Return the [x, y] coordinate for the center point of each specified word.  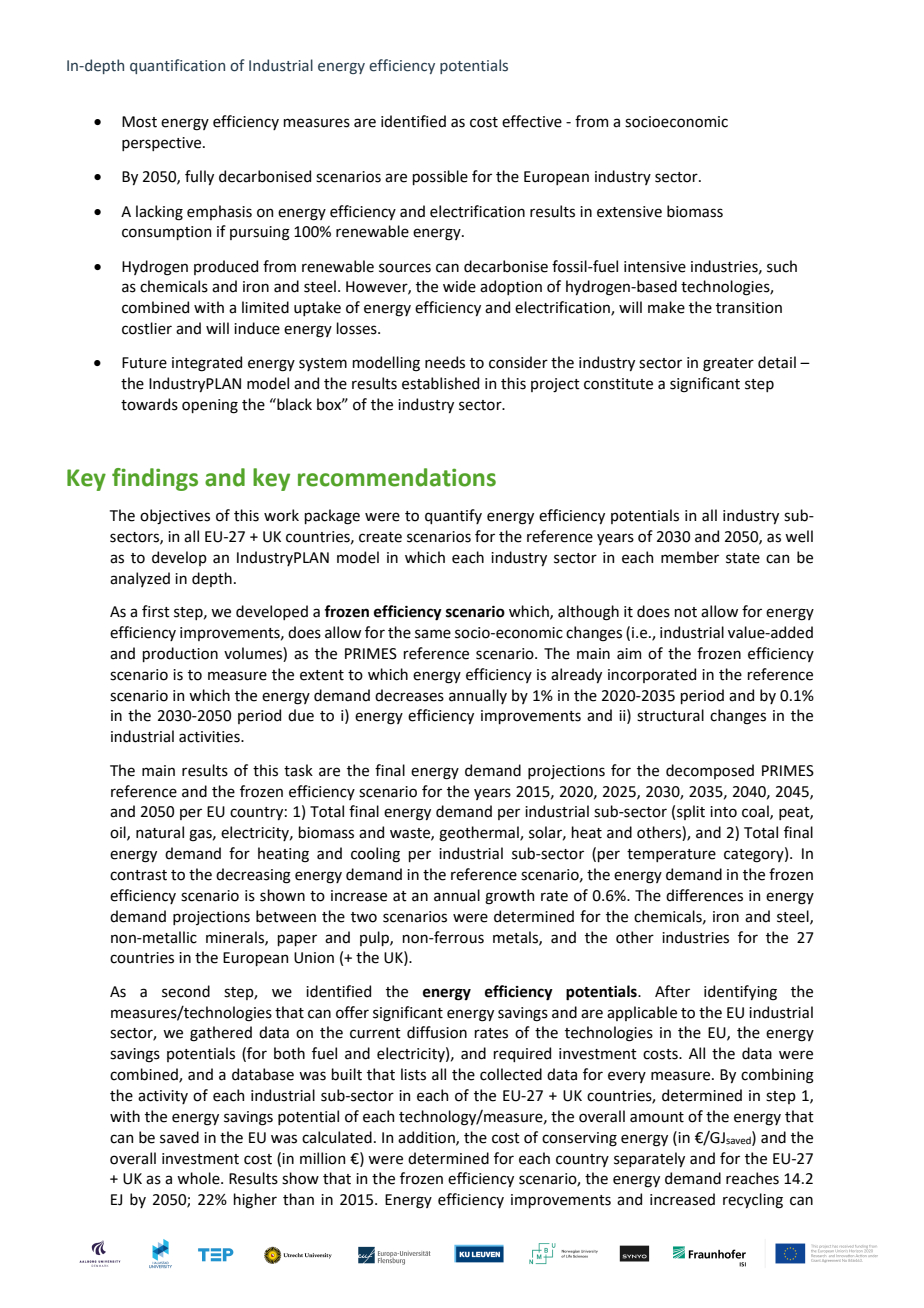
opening [210, 406]
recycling [753, 1201]
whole [199, 1178]
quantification [177, 66]
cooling [375, 855]
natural [160, 832]
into [723, 812]
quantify [453, 516]
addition [427, 1138]
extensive [629, 212]
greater [728, 365]
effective [532, 121]
